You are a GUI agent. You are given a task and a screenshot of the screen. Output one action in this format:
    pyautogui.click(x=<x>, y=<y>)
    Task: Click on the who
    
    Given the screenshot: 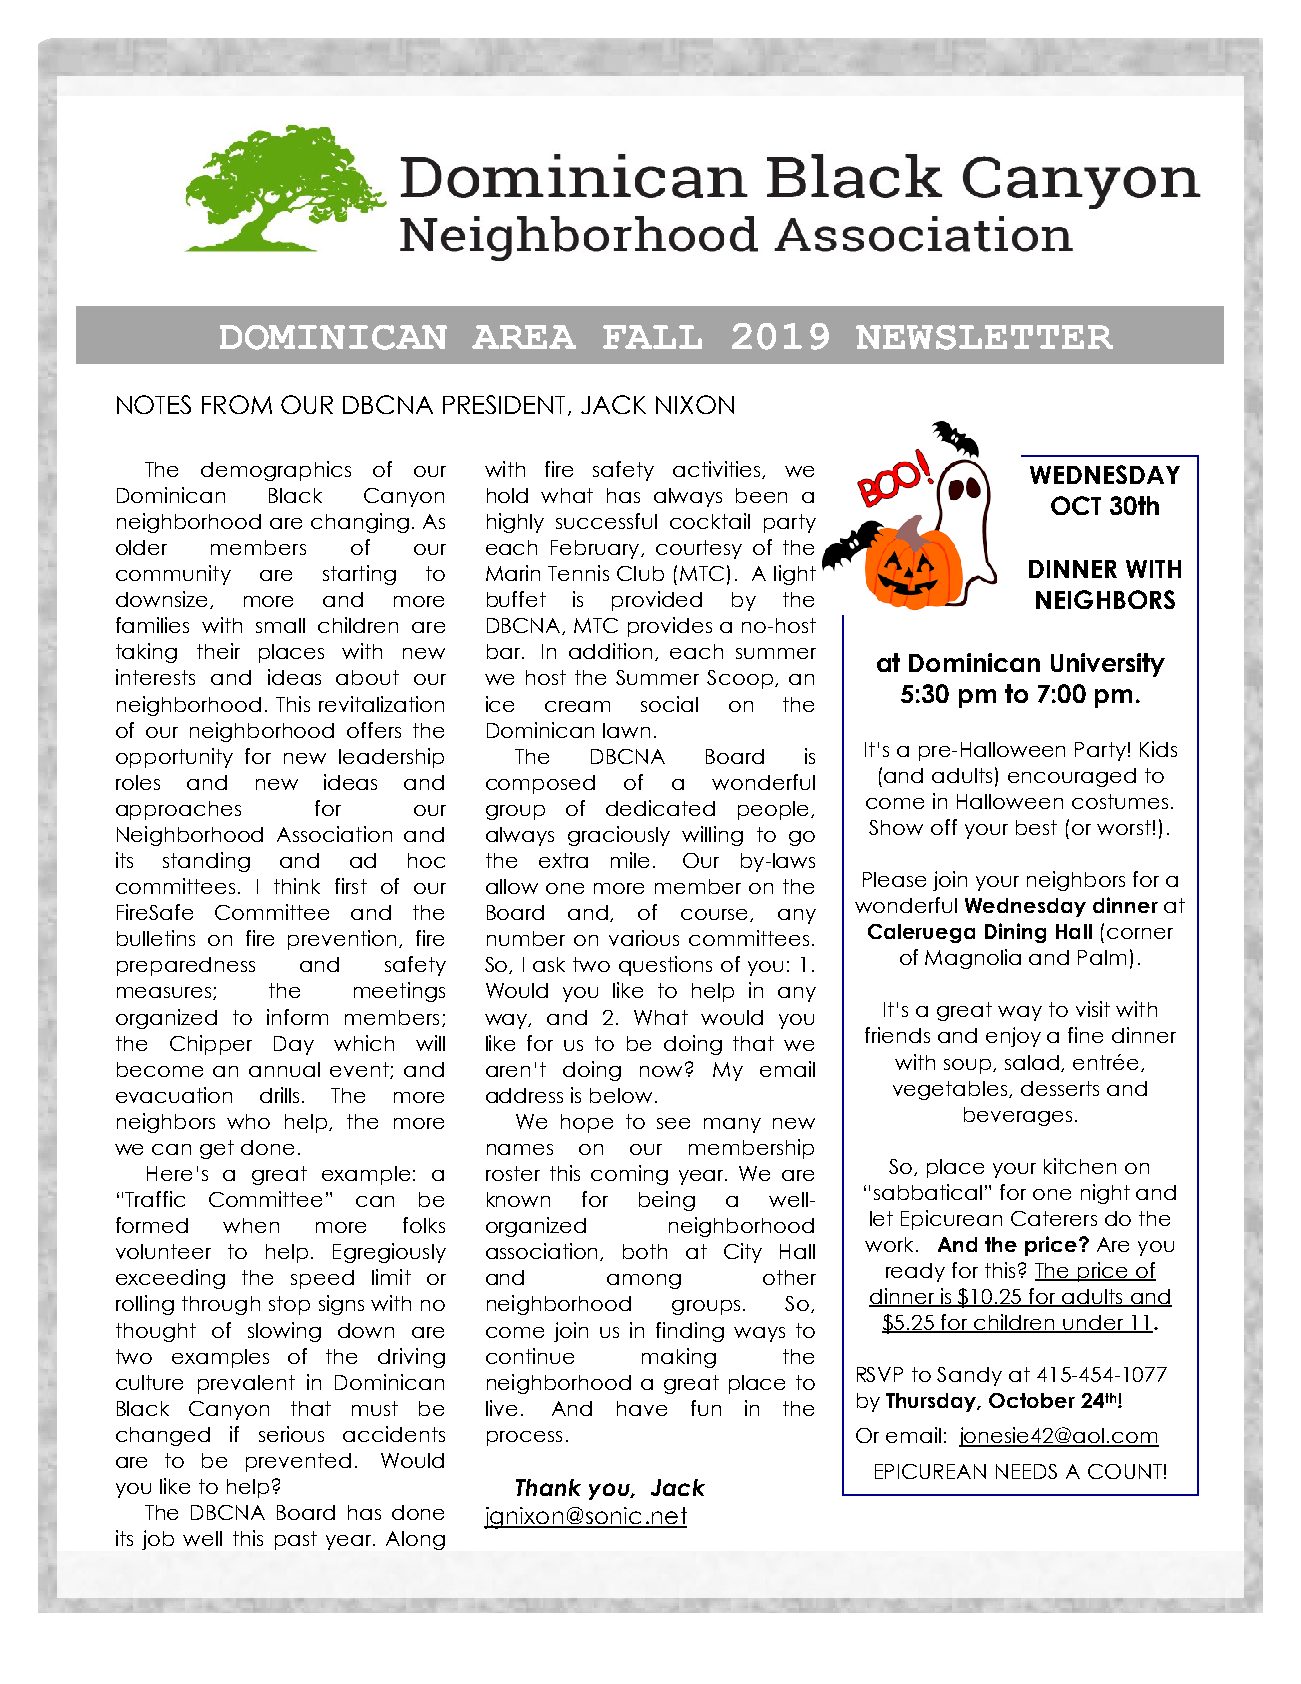 What is the action you would take?
    pyautogui.click(x=248, y=1121)
